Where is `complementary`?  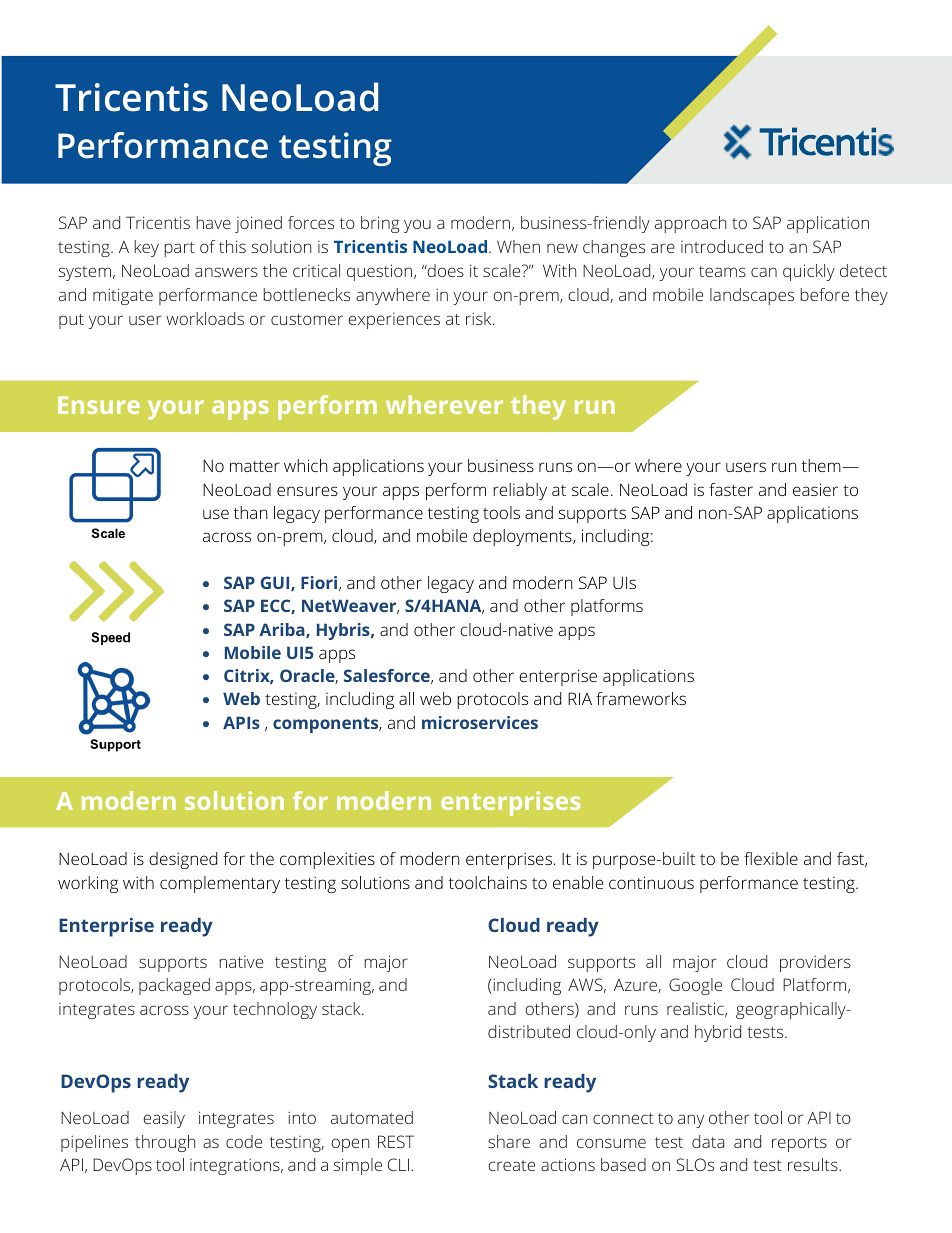 complementary is located at coordinates (220, 884).
